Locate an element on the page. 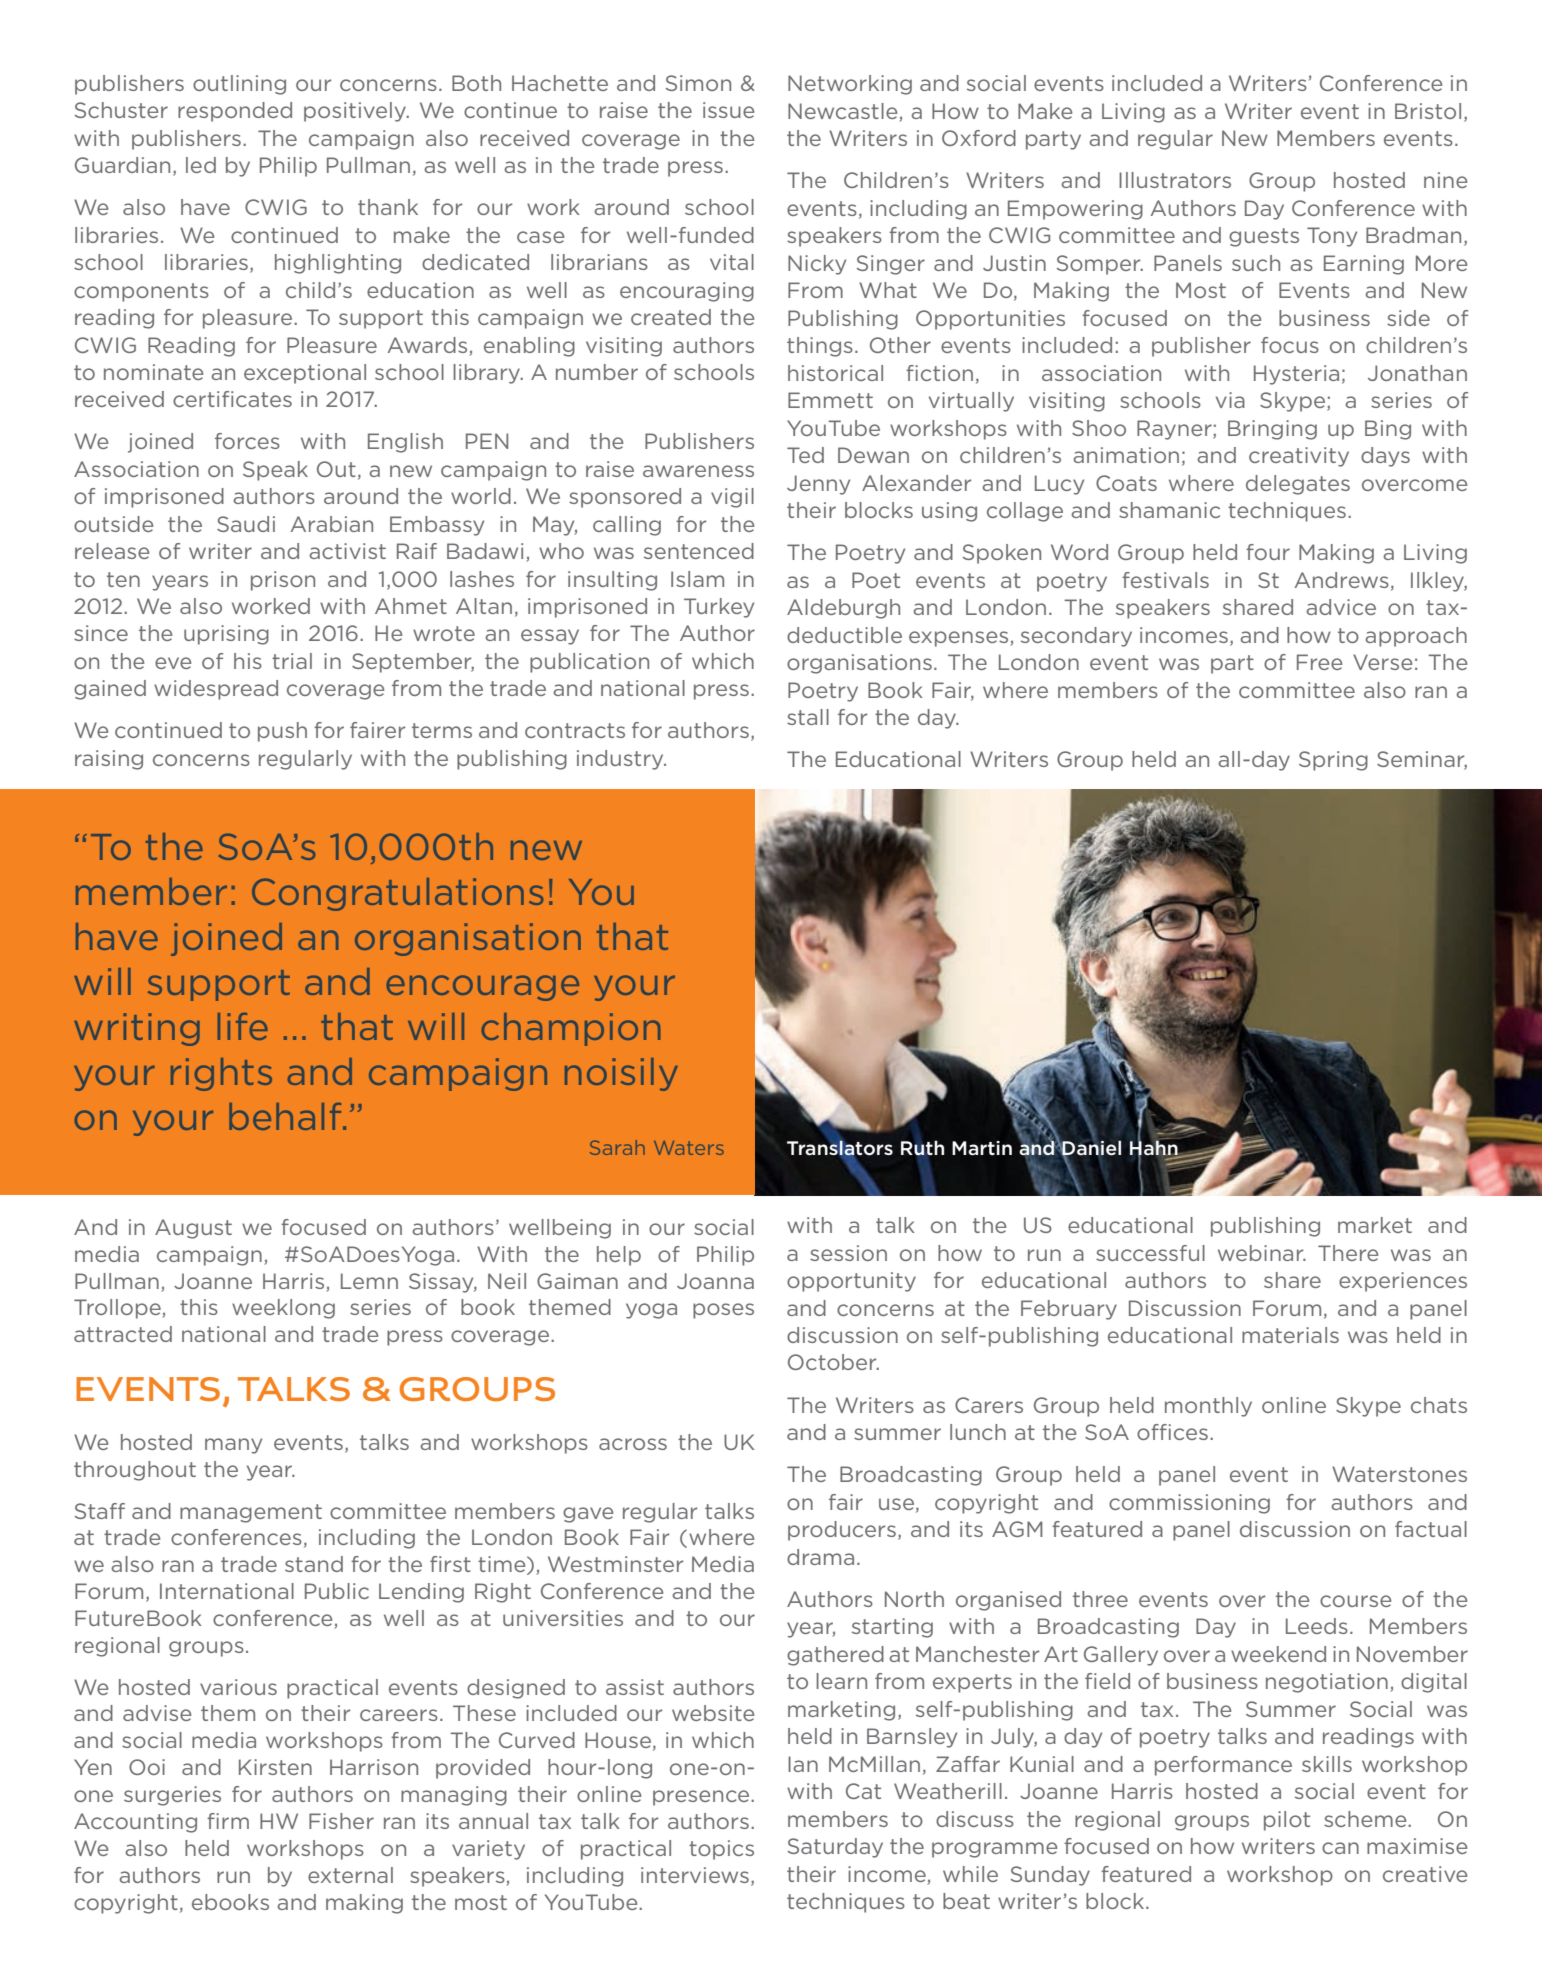 The image size is (1542, 1983). producers is located at coordinates (842, 1531).
